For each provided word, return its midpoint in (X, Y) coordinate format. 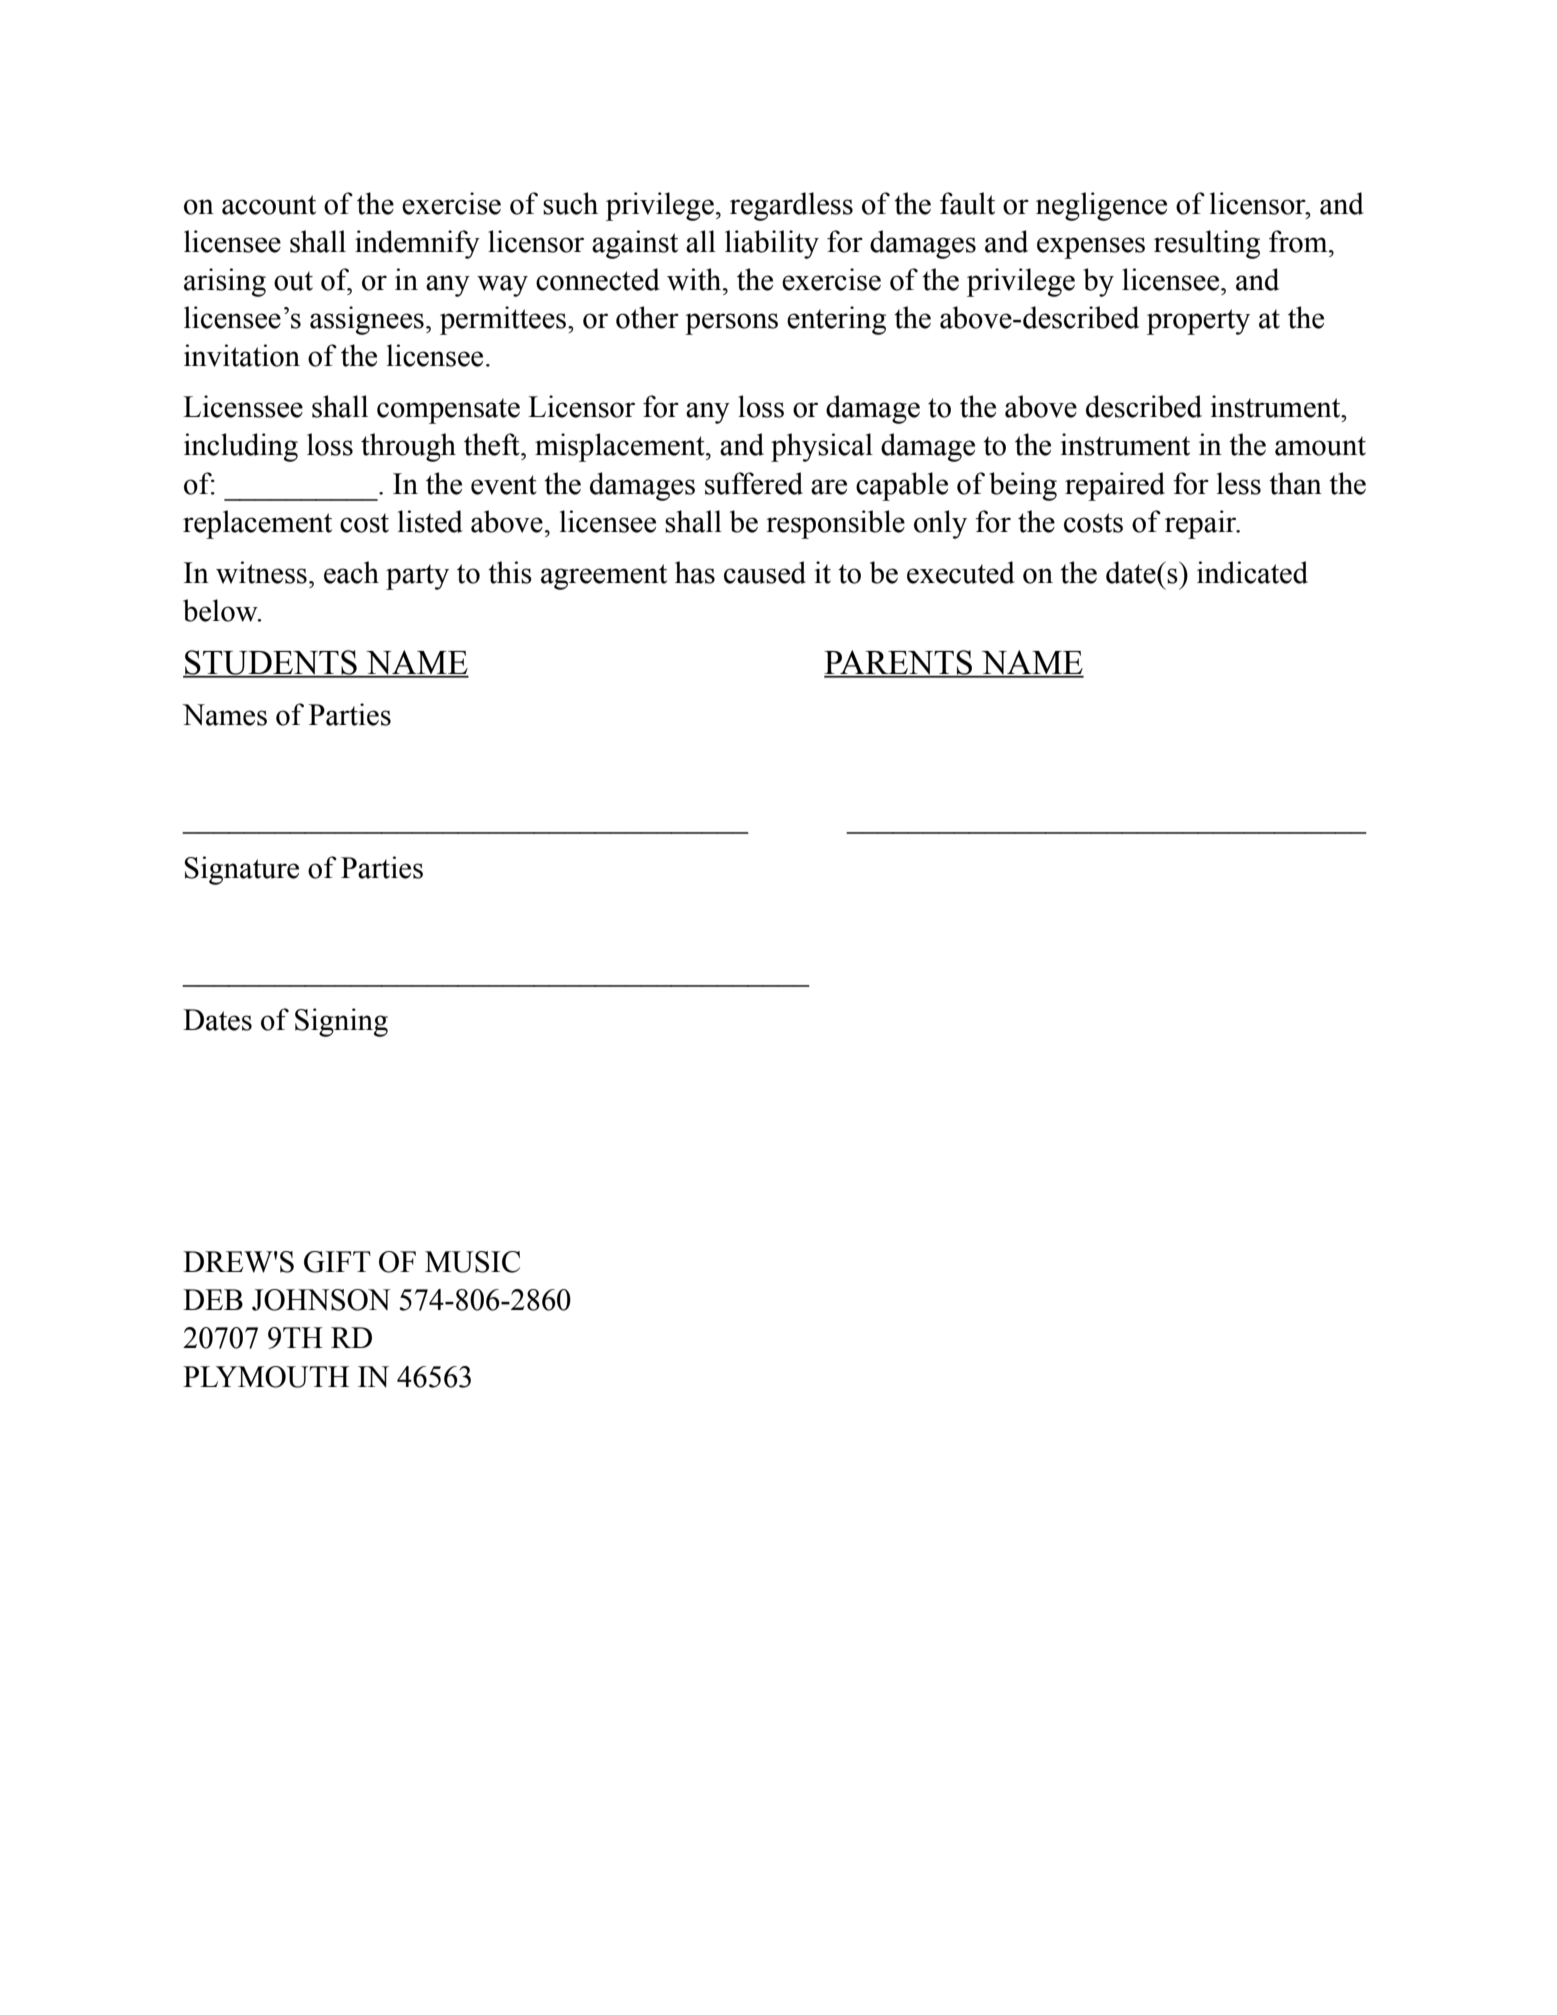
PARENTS (899, 663)
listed (430, 521)
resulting (1207, 244)
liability (772, 244)
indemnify (417, 244)
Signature (241, 870)
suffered (754, 483)
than (1295, 483)
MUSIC (472, 1262)
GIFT (337, 1262)
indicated (1252, 572)
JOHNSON (321, 1300)
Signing (341, 1022)
